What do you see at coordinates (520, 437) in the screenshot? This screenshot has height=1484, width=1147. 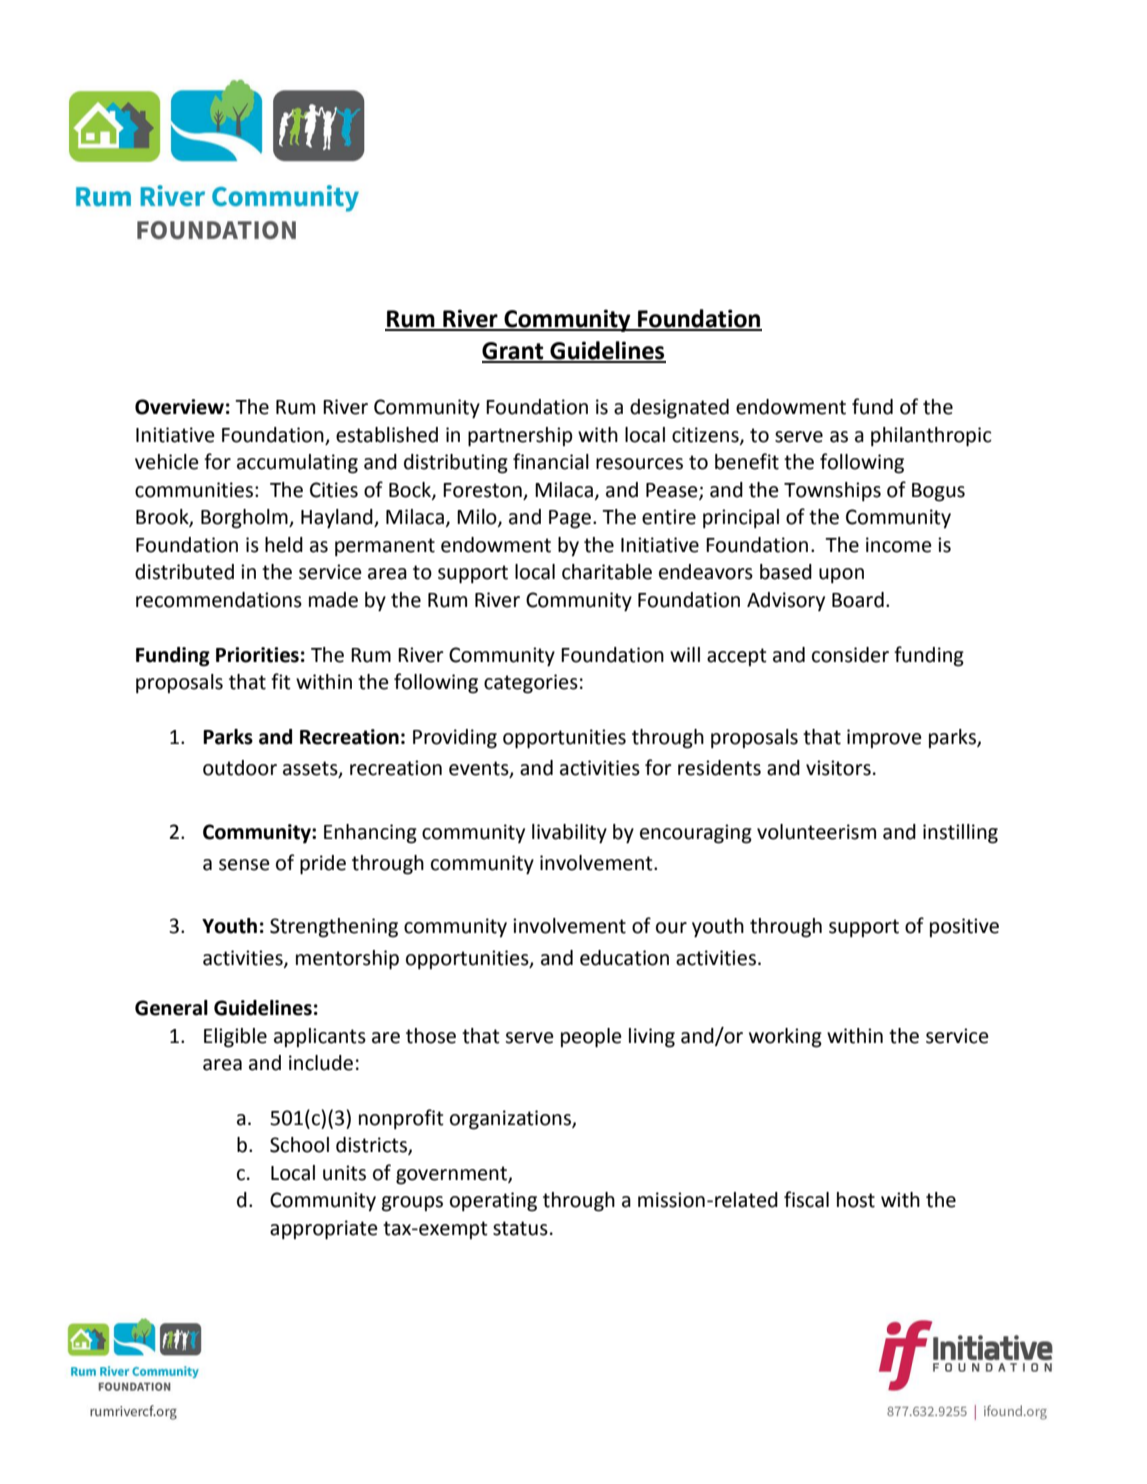 I see `partnership` at bounding box center [520, 437].
